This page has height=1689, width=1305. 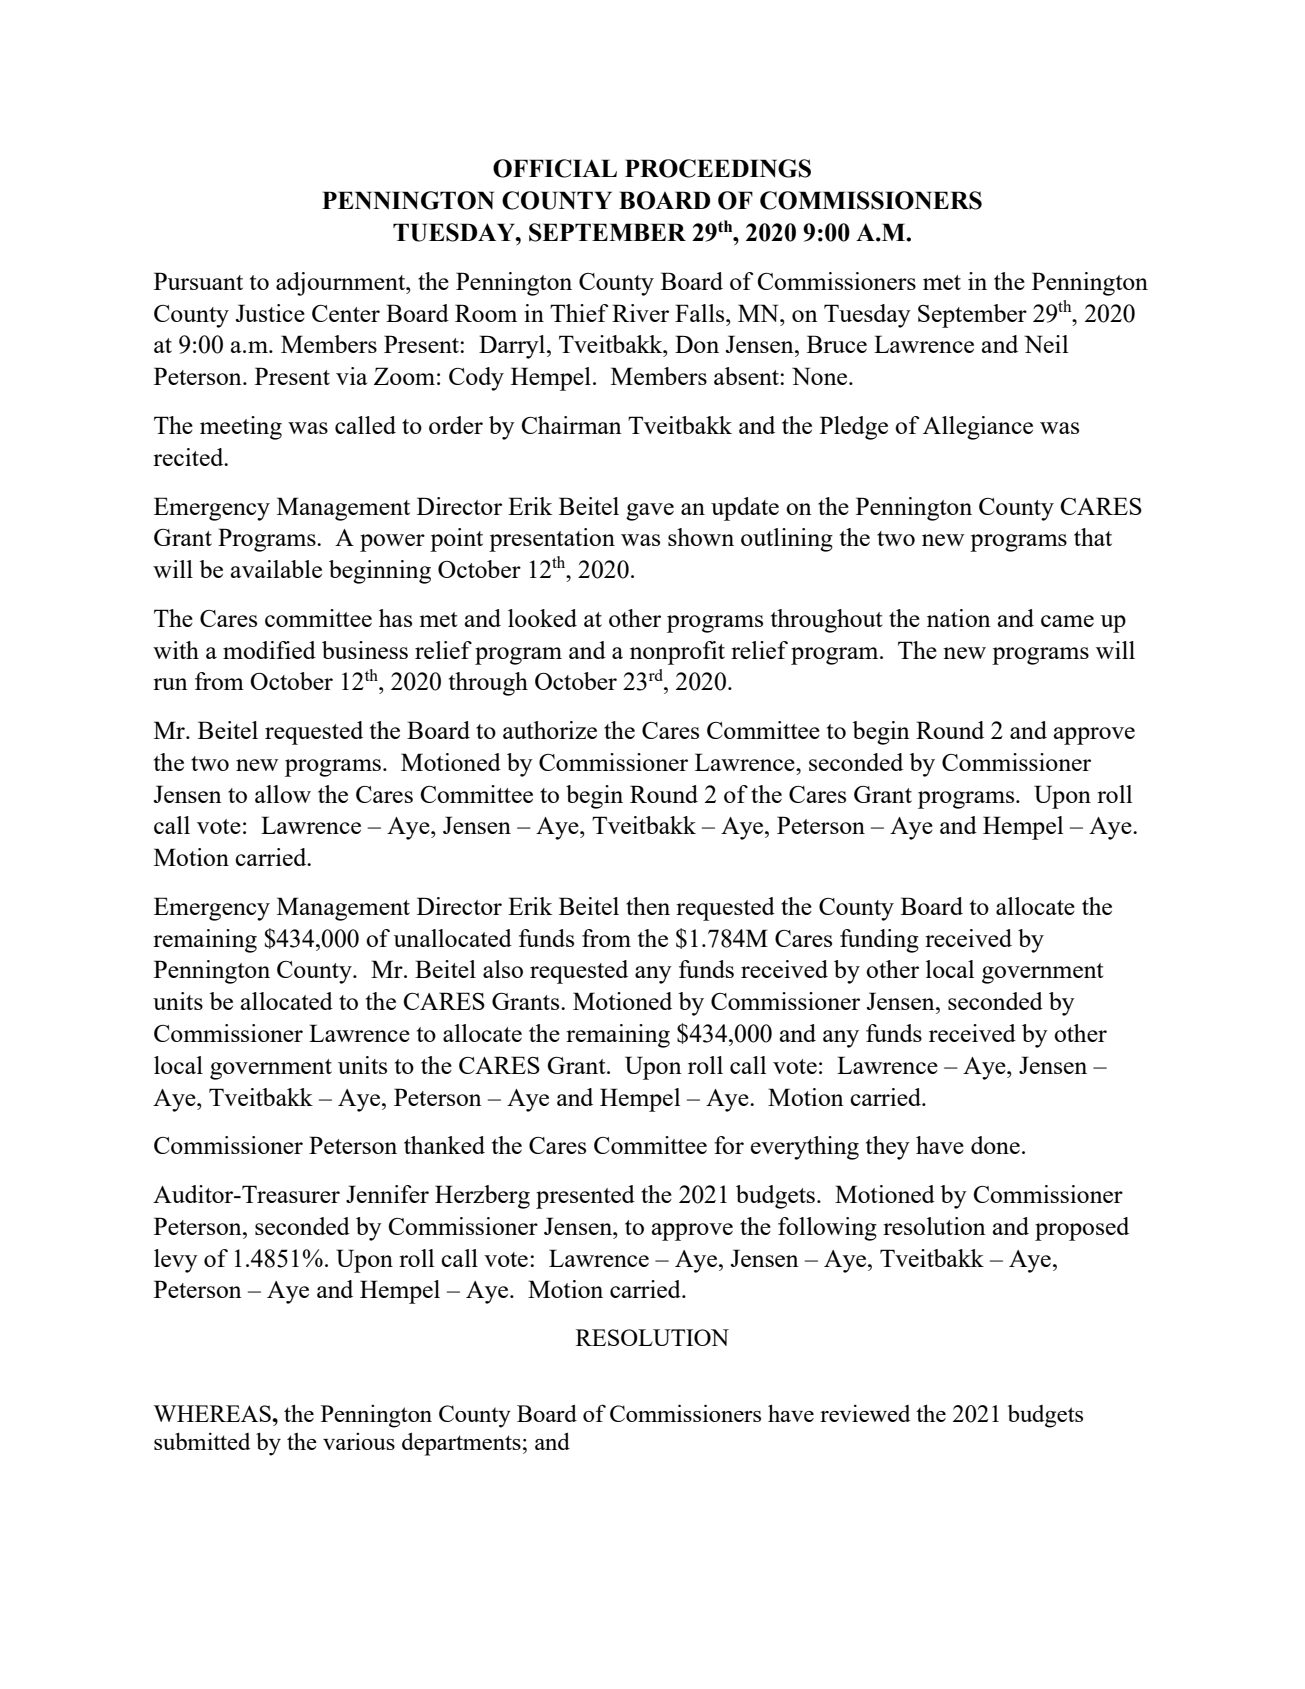 I want to click on gave, so click(x=650, y=512).
